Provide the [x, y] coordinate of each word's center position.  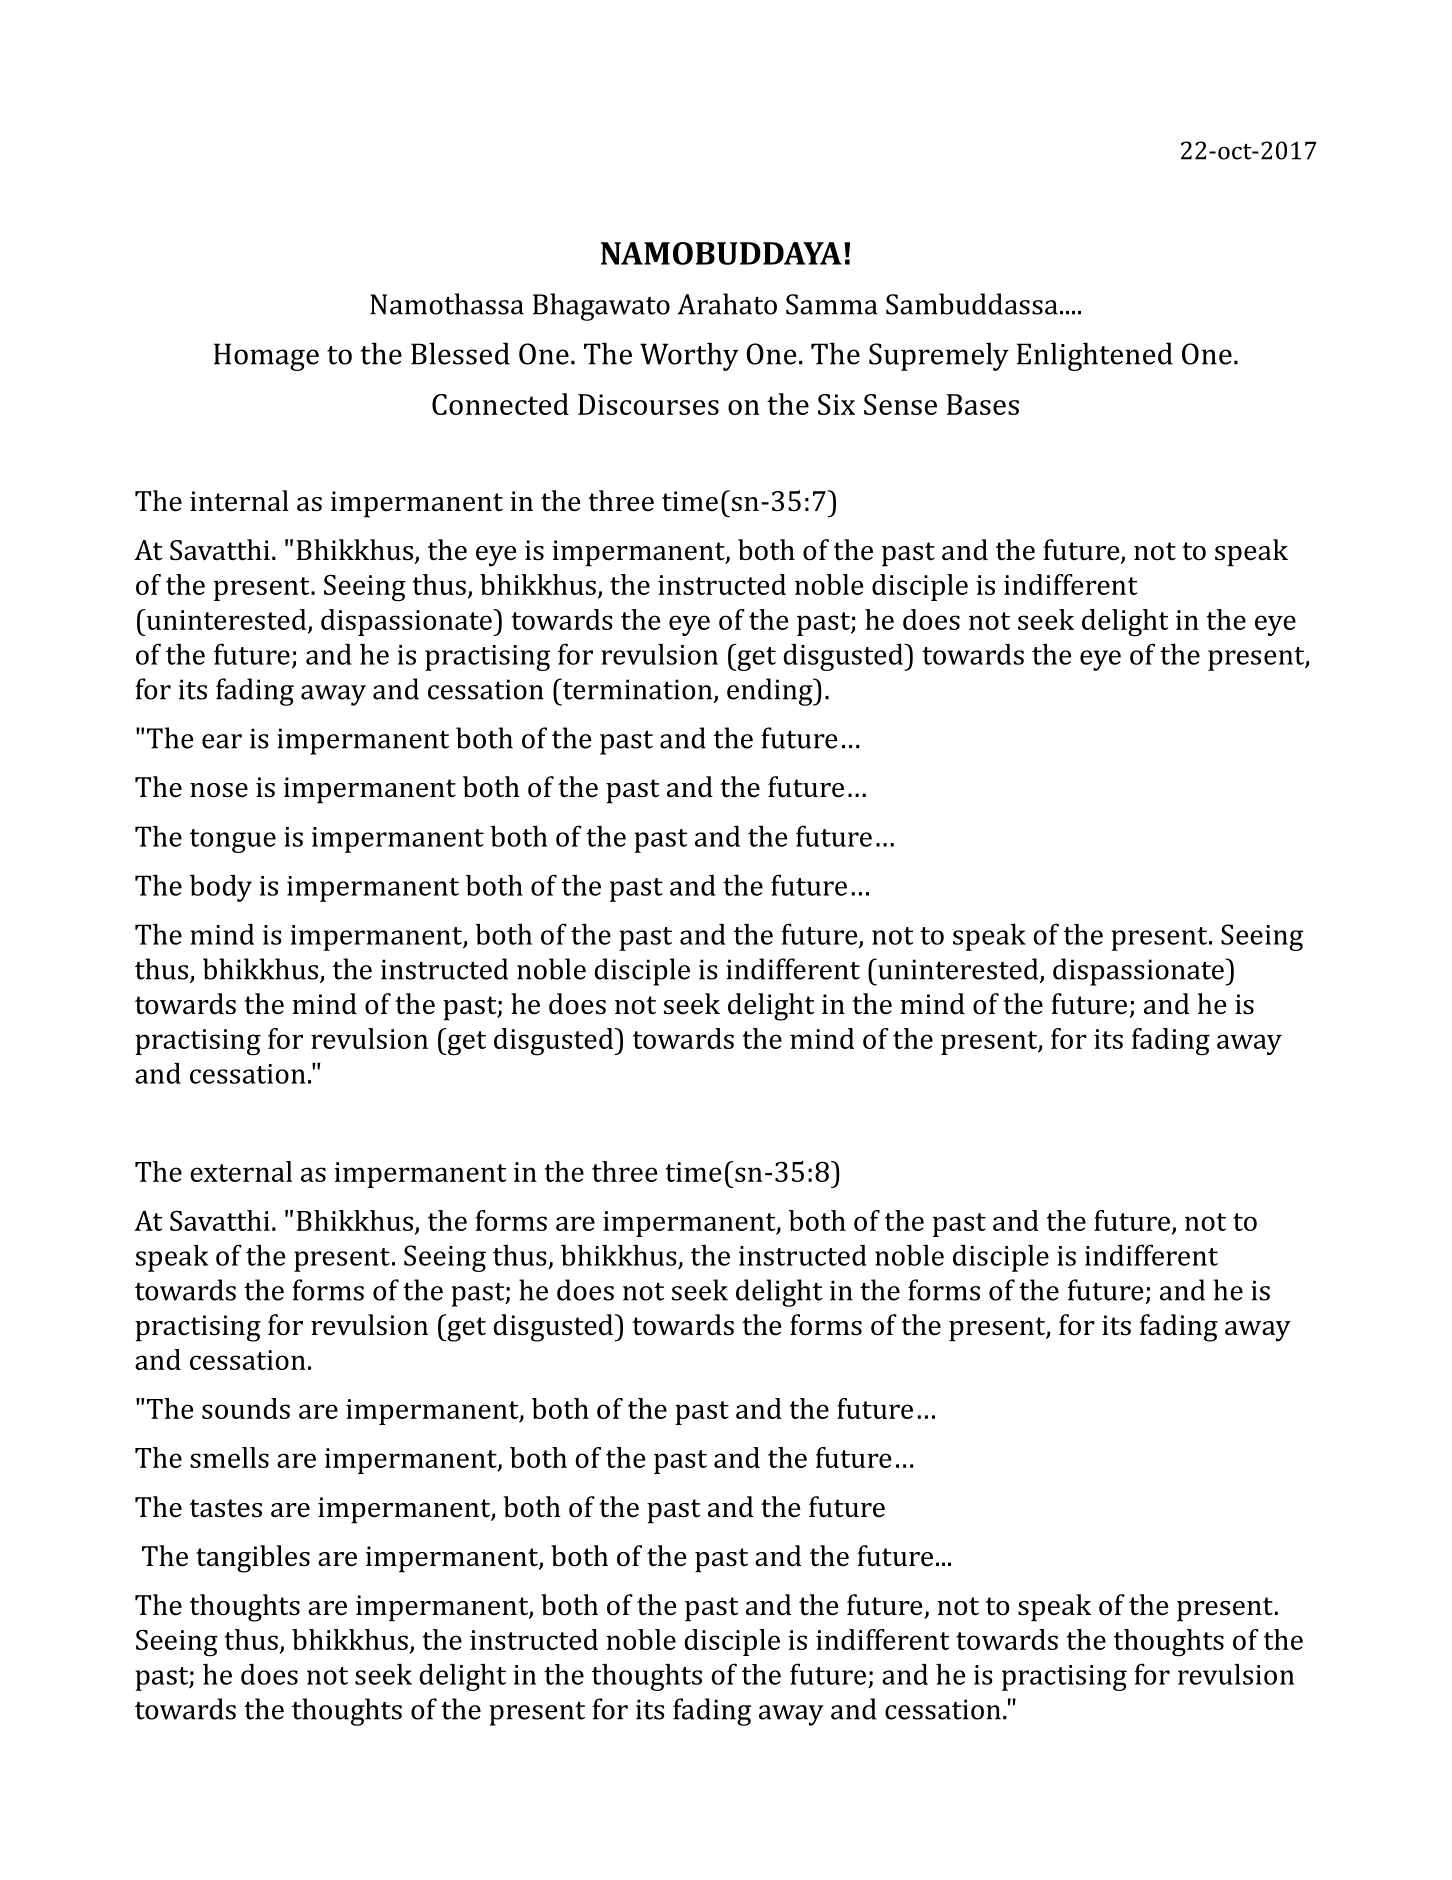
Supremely [939, 356]
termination [637, 690]
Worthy [689, 356]
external [241, 1171]
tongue [233, 841]
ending [771, 692]
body [221, 888]
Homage [266, 357]
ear [222, 741]
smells [229, 1457]
